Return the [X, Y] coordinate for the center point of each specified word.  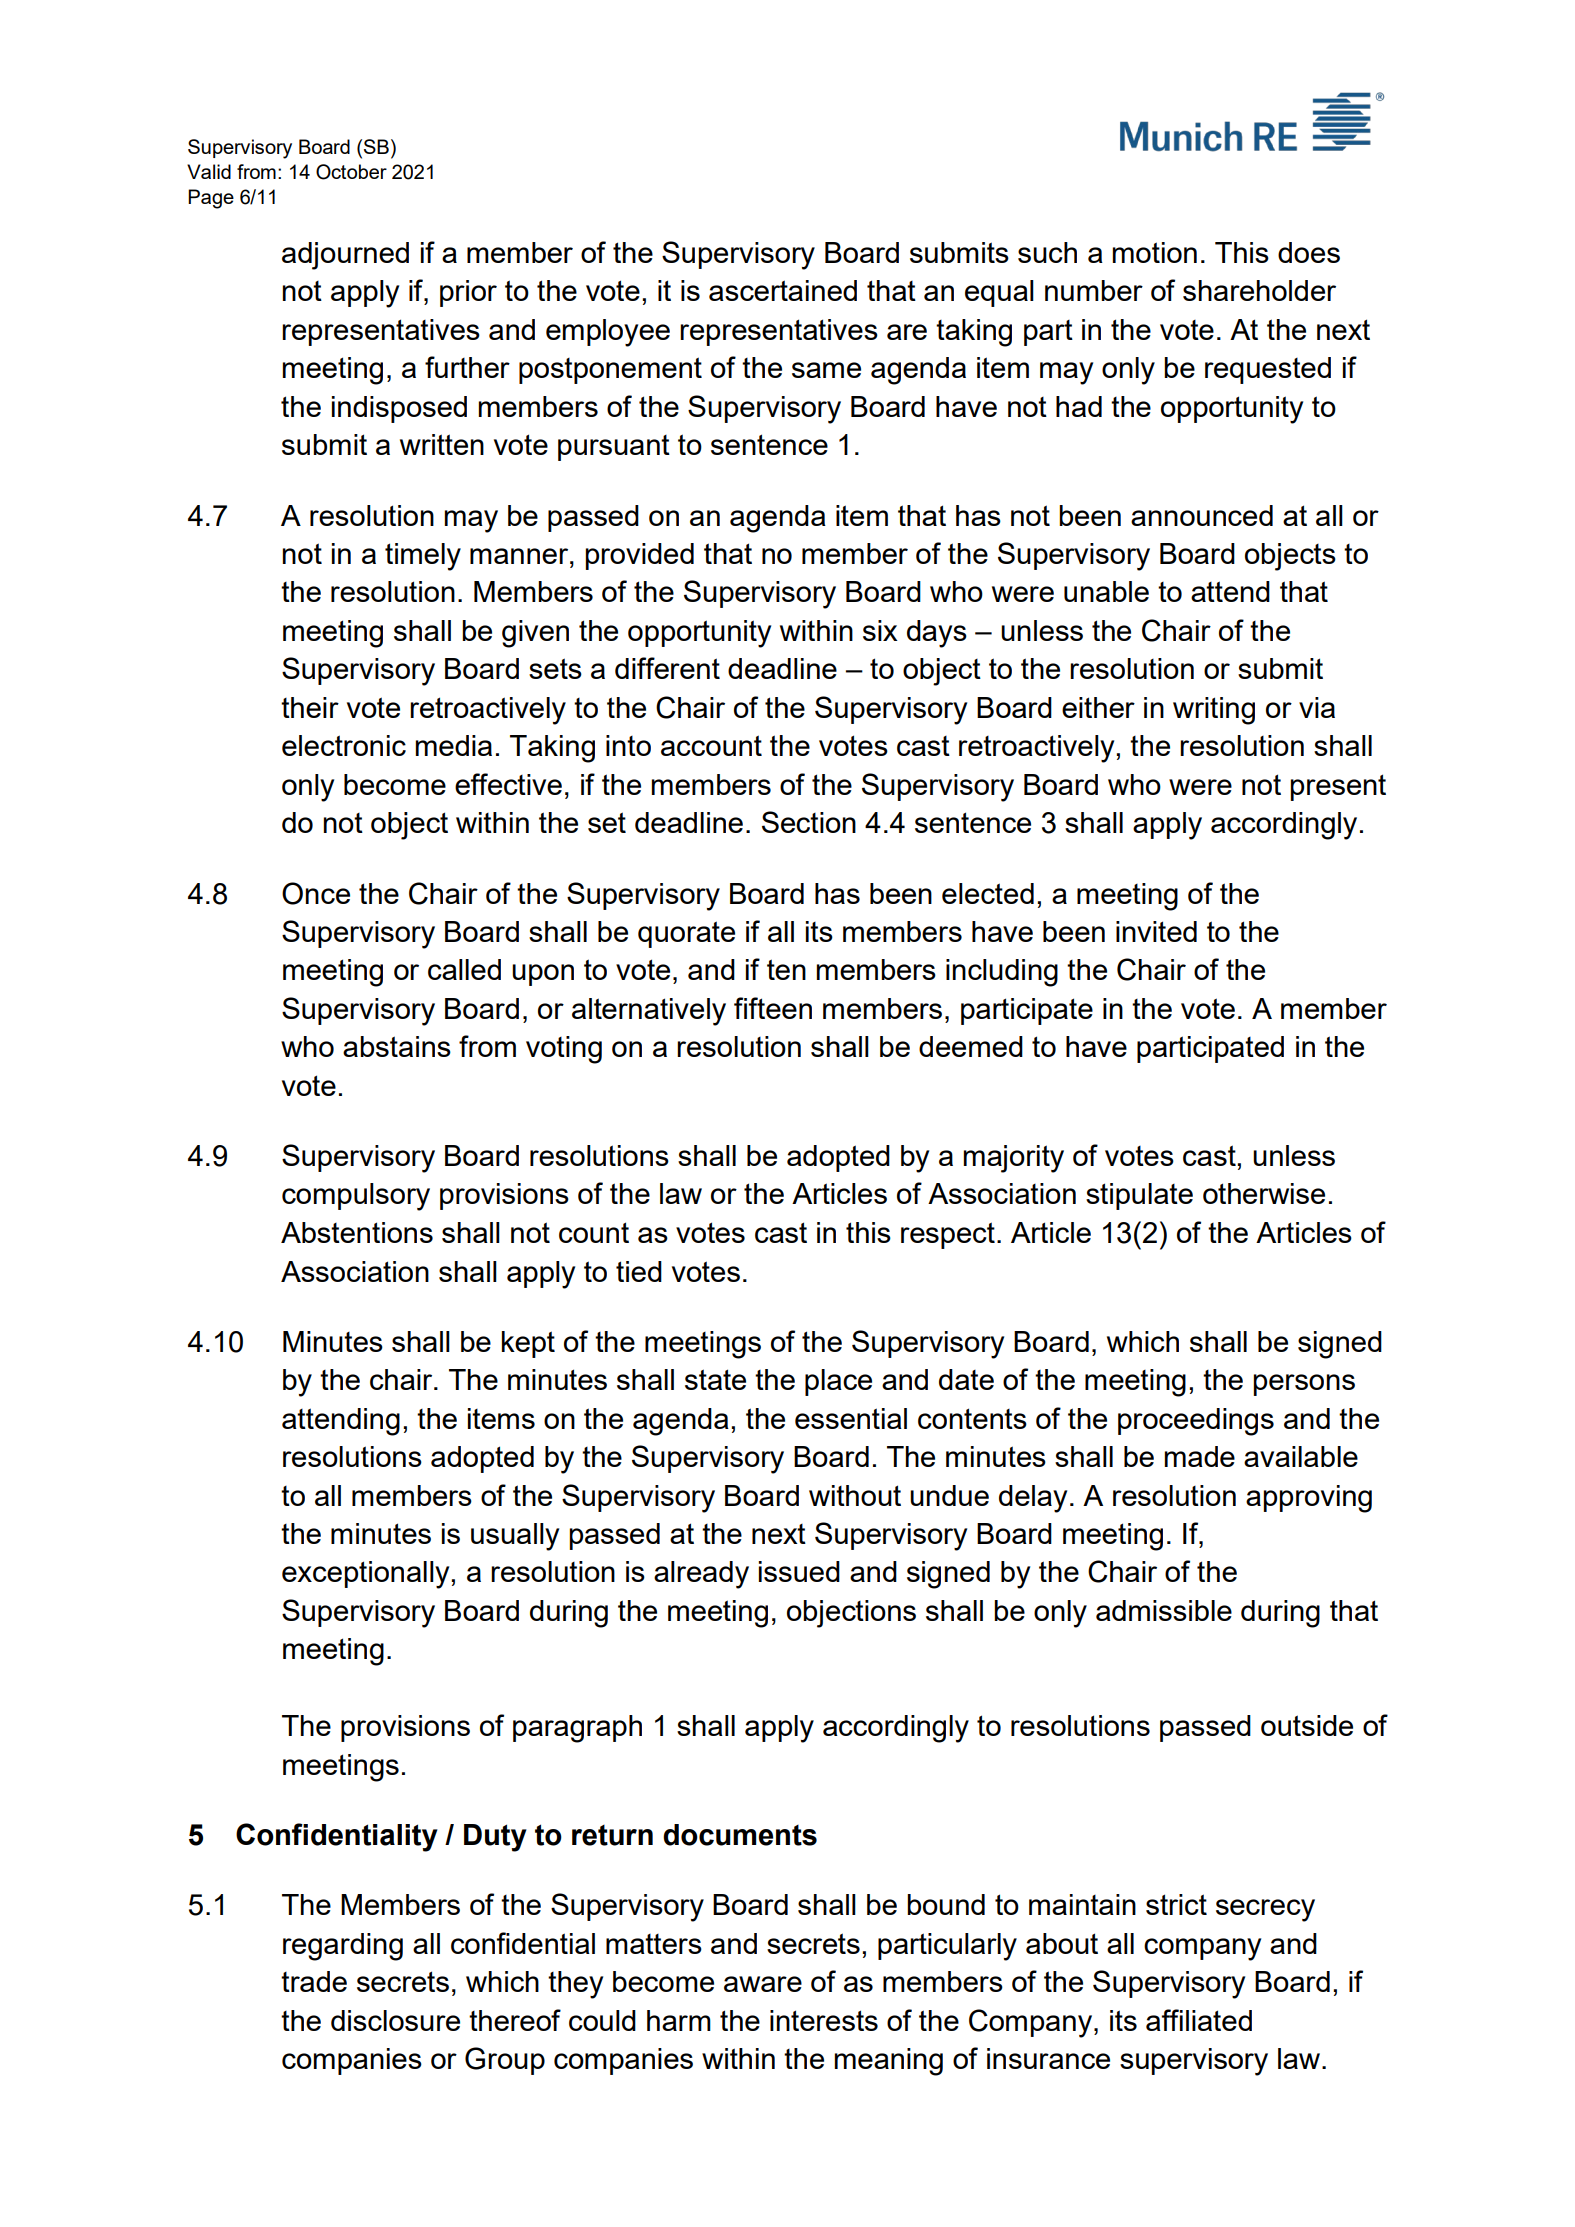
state [715, 1379]
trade [314, 1981]
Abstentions [357, 1232]
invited [1156, 931]
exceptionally [365, 1575]
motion [1154, 252]
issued [799, 1571]
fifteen [773, 1008]
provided [639, 556]
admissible [1164, 1610]
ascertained [783, 290]
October [351, 172]
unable [1106, 591]
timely [423, 557]
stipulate [1139, 1196]
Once [316, 893]
